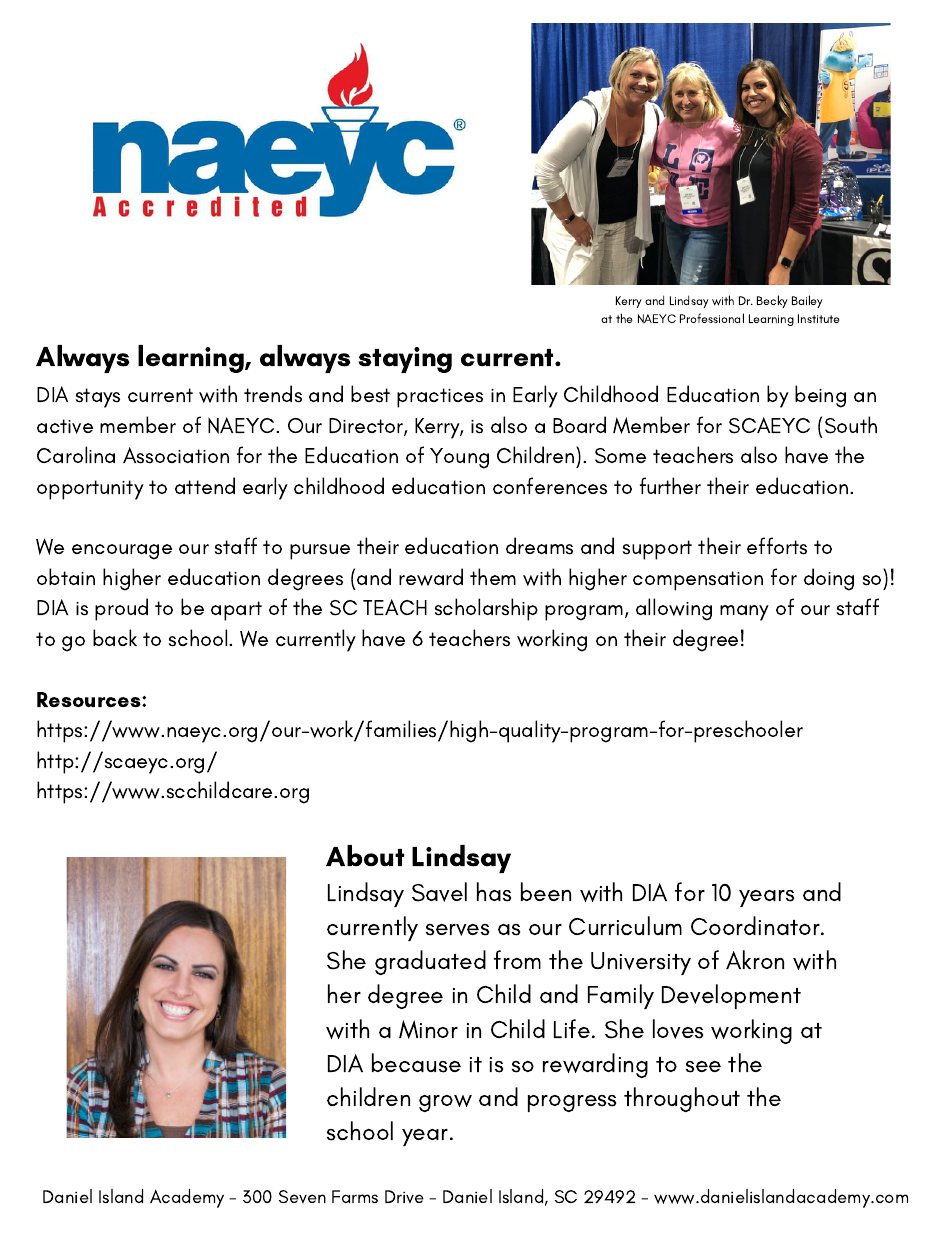 This screenshot has height=1233, width=952. I want to click on About, so click(365, 855).
